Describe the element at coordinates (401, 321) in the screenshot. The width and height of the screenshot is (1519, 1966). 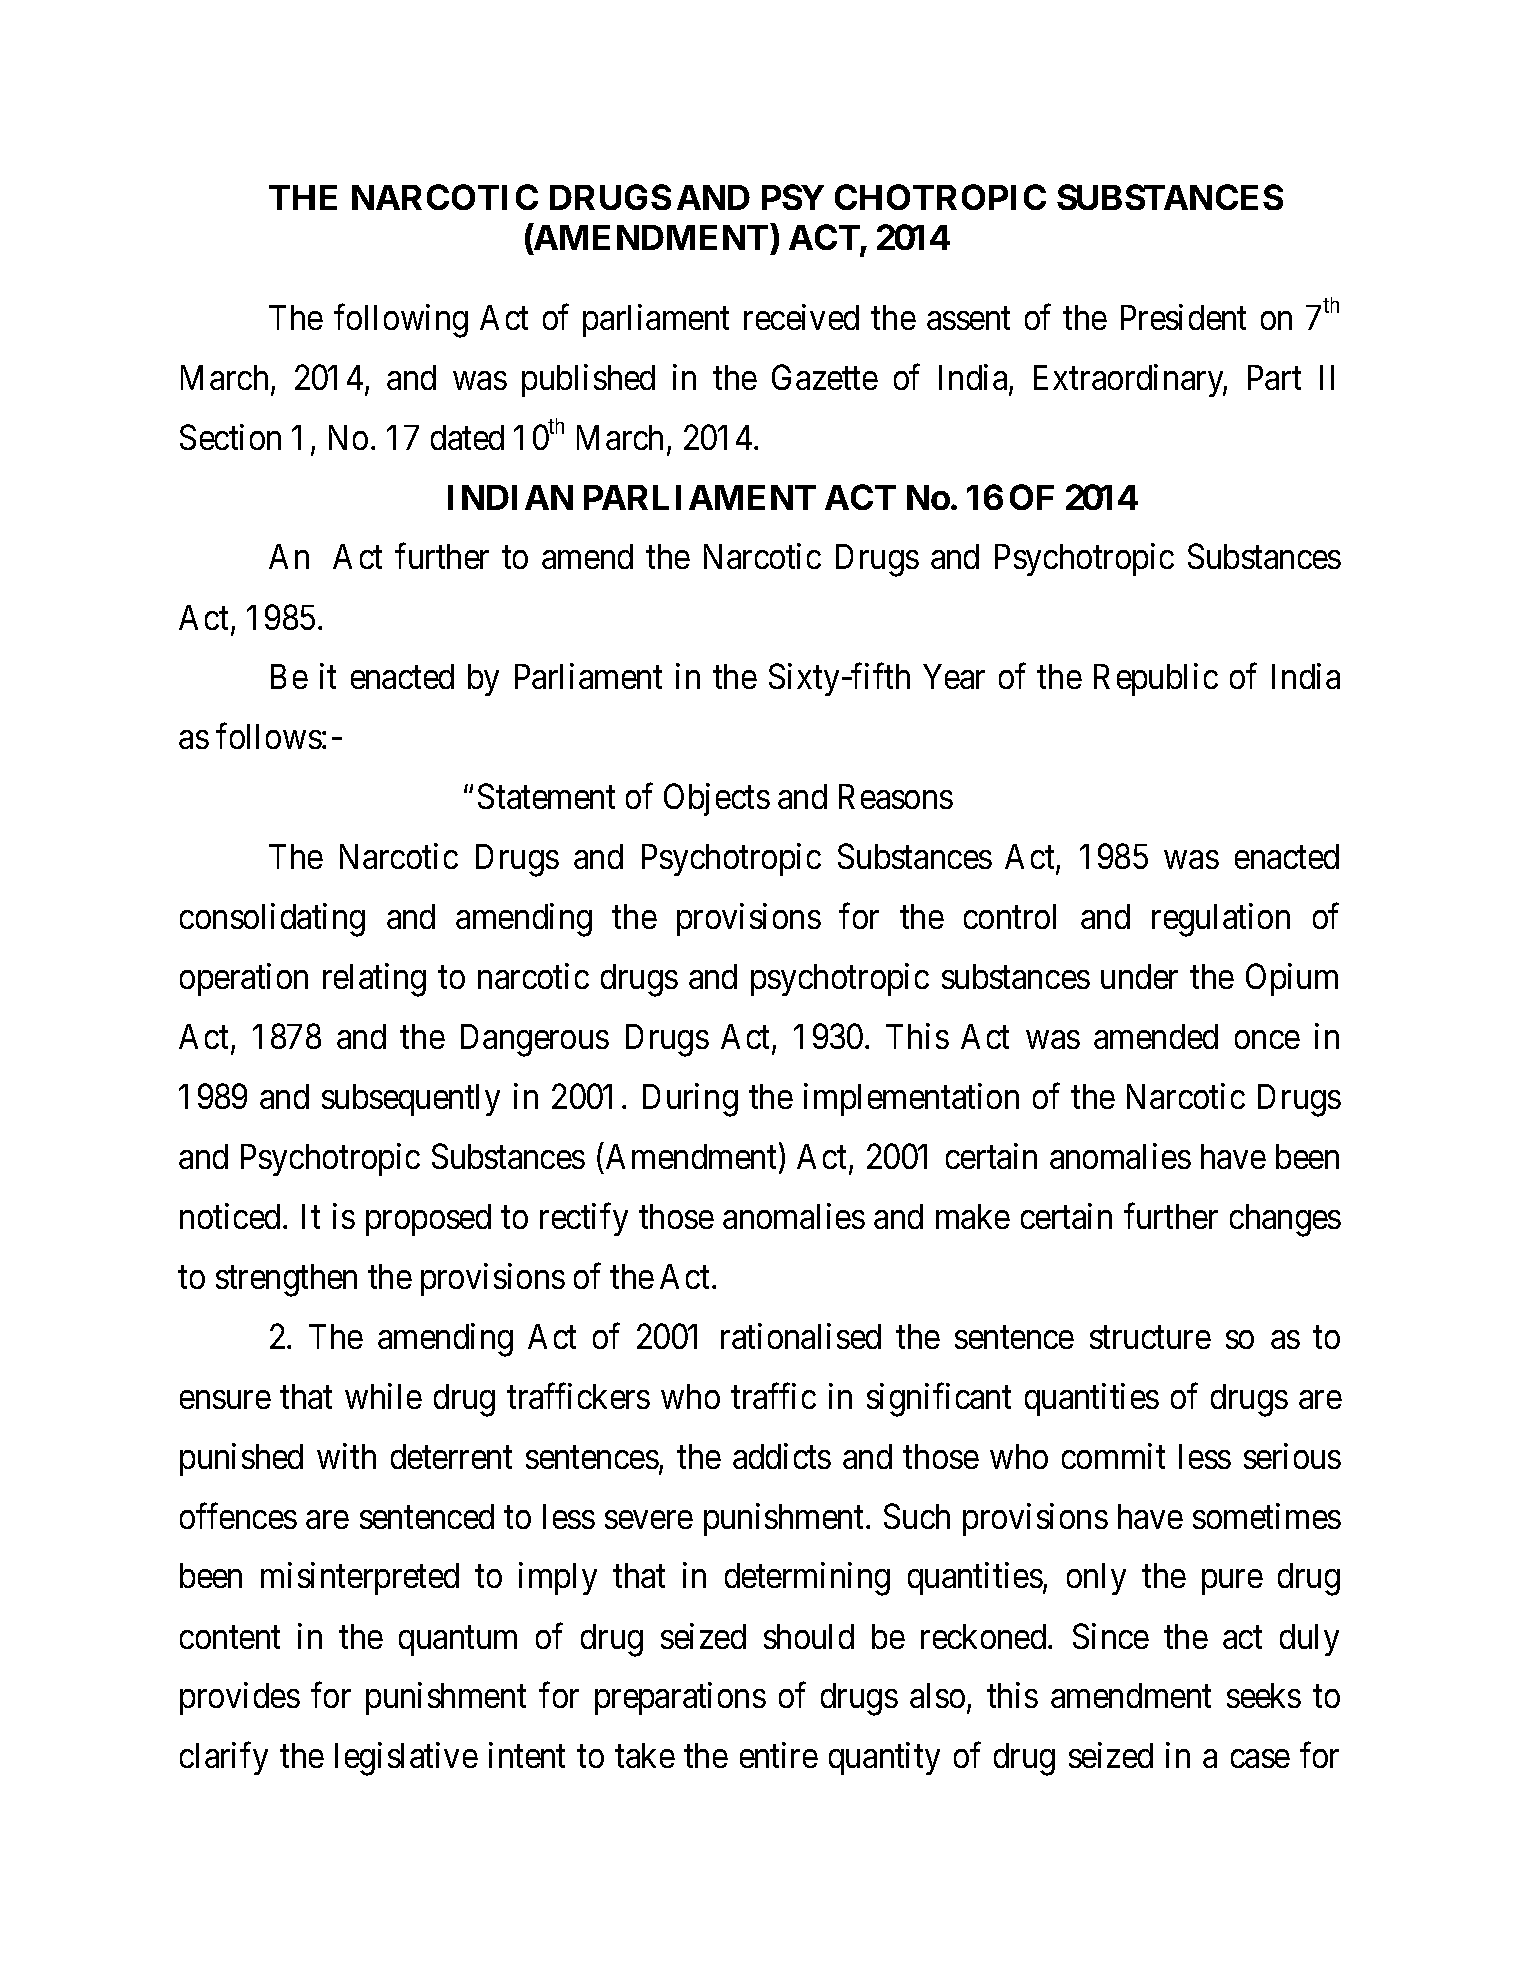
I see `following` at that location.
